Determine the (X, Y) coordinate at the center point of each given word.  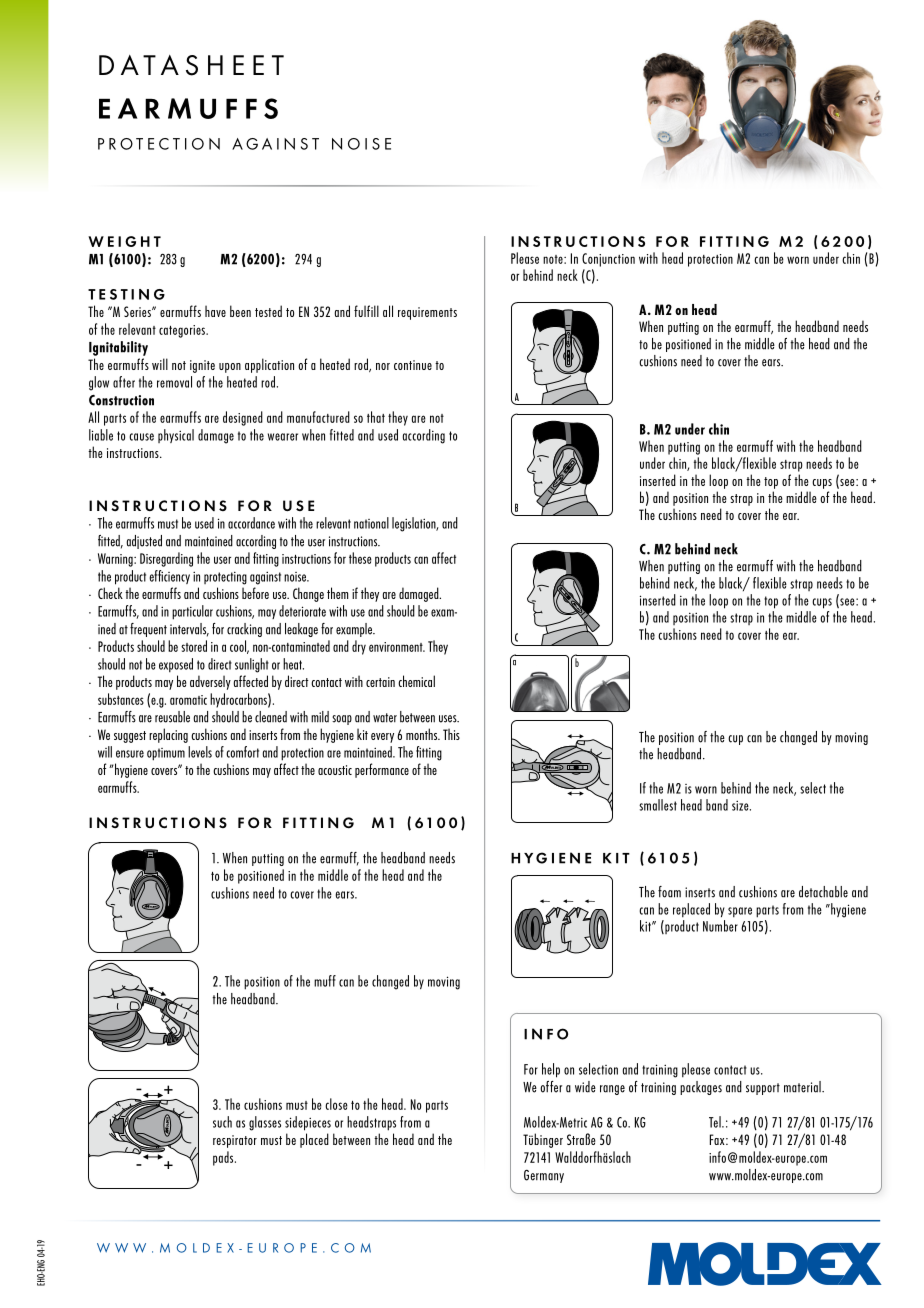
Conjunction (608, 260)
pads (224, 1158)
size (741, 805)
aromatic (188, 700)
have (215, 311)
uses (449, 719)
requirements (427, 313)
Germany (544, 1176)
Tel (716, 1122)
